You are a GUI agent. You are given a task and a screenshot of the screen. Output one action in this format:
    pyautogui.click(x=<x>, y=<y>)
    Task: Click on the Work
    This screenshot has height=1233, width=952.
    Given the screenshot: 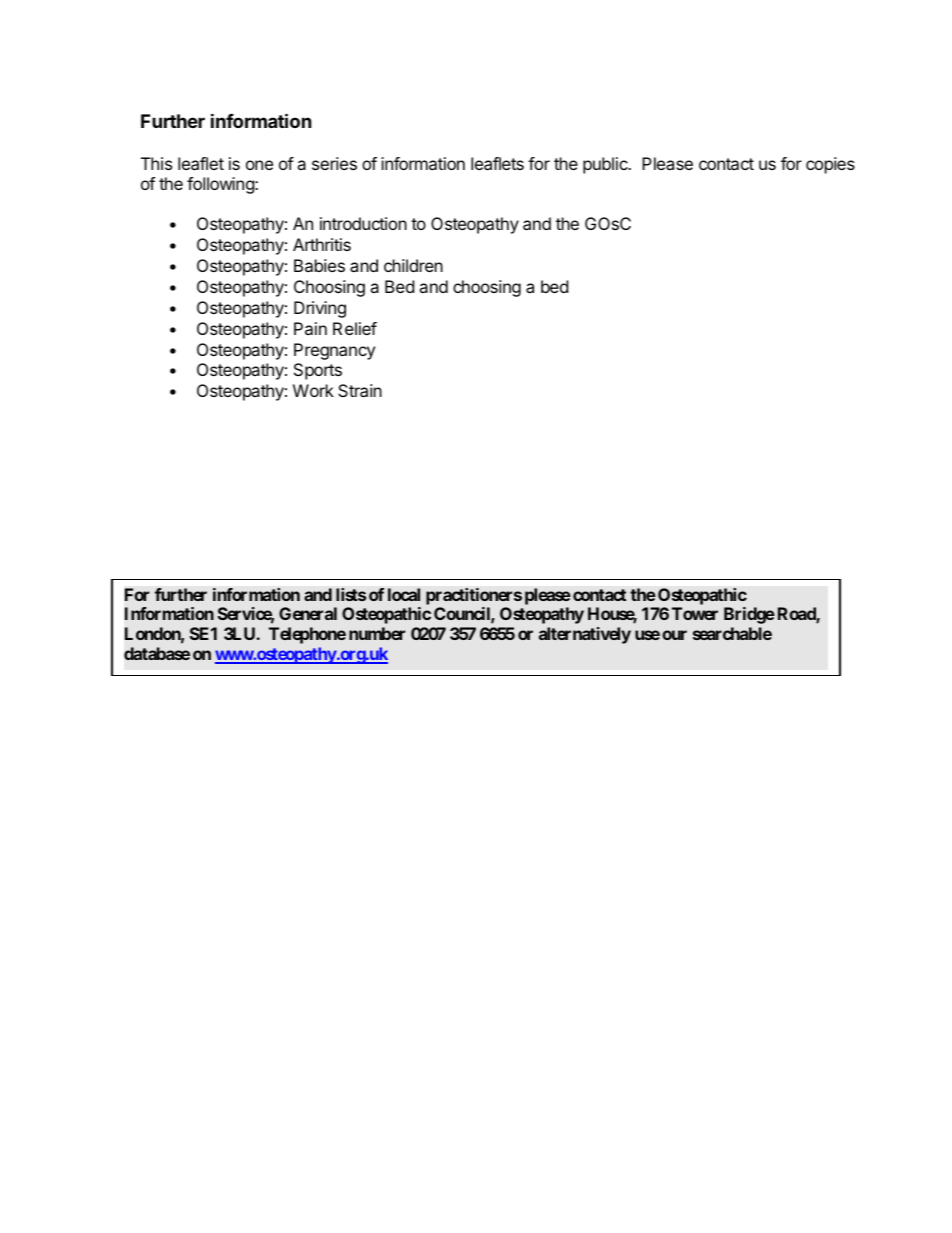 What is the action you would take?
    pyautogui.click(x=313, y=390)
